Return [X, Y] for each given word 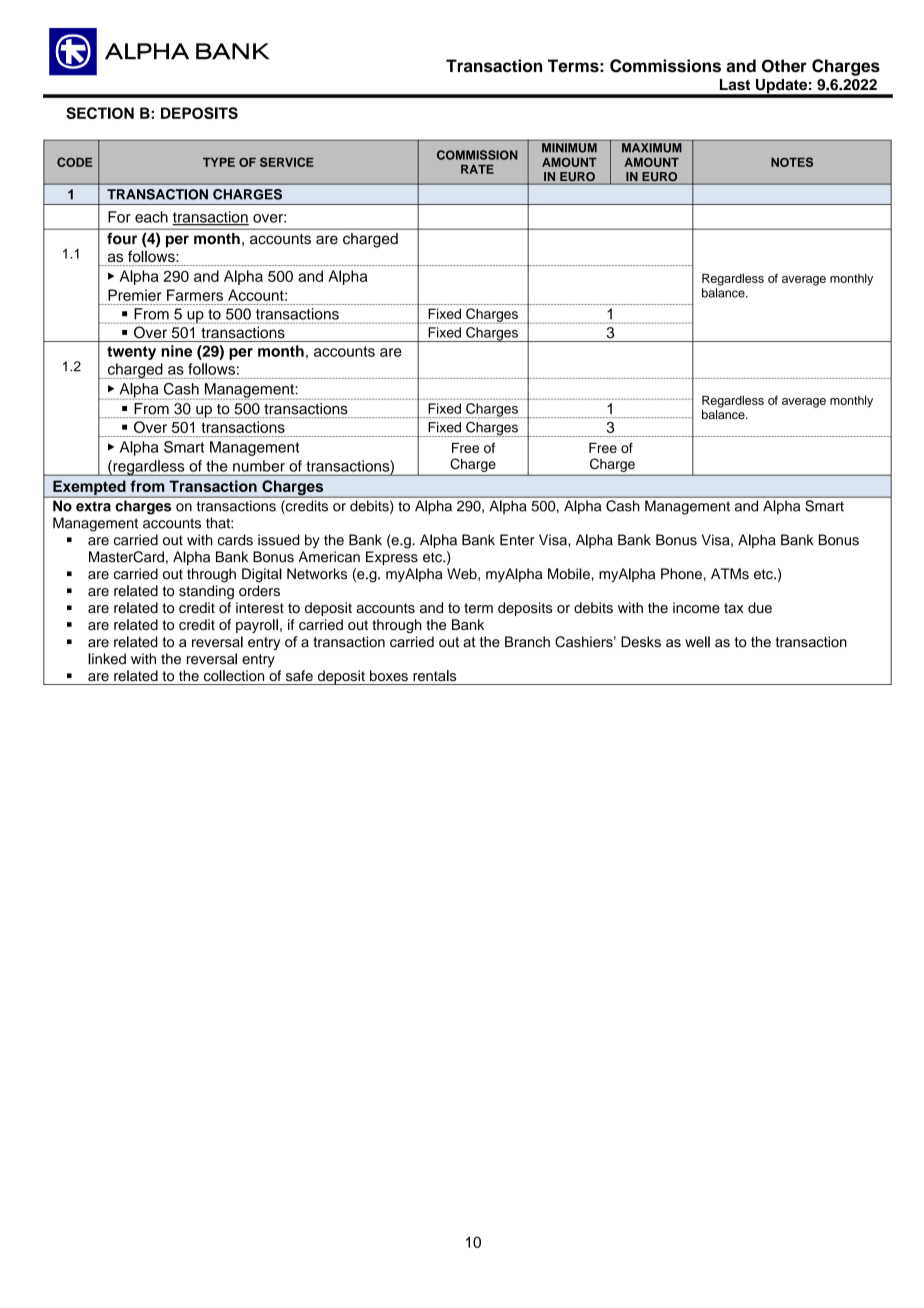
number [259, 466]
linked [107, 659]
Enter [517, 540]
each [151, 217]
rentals [434, 676]
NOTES [792, 162]
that [219, 523]
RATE [477, 169]
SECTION [100, 113]
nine [176, 351]
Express [392, 558]
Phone [681, 574]
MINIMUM [569, 148]
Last [735, 85]
